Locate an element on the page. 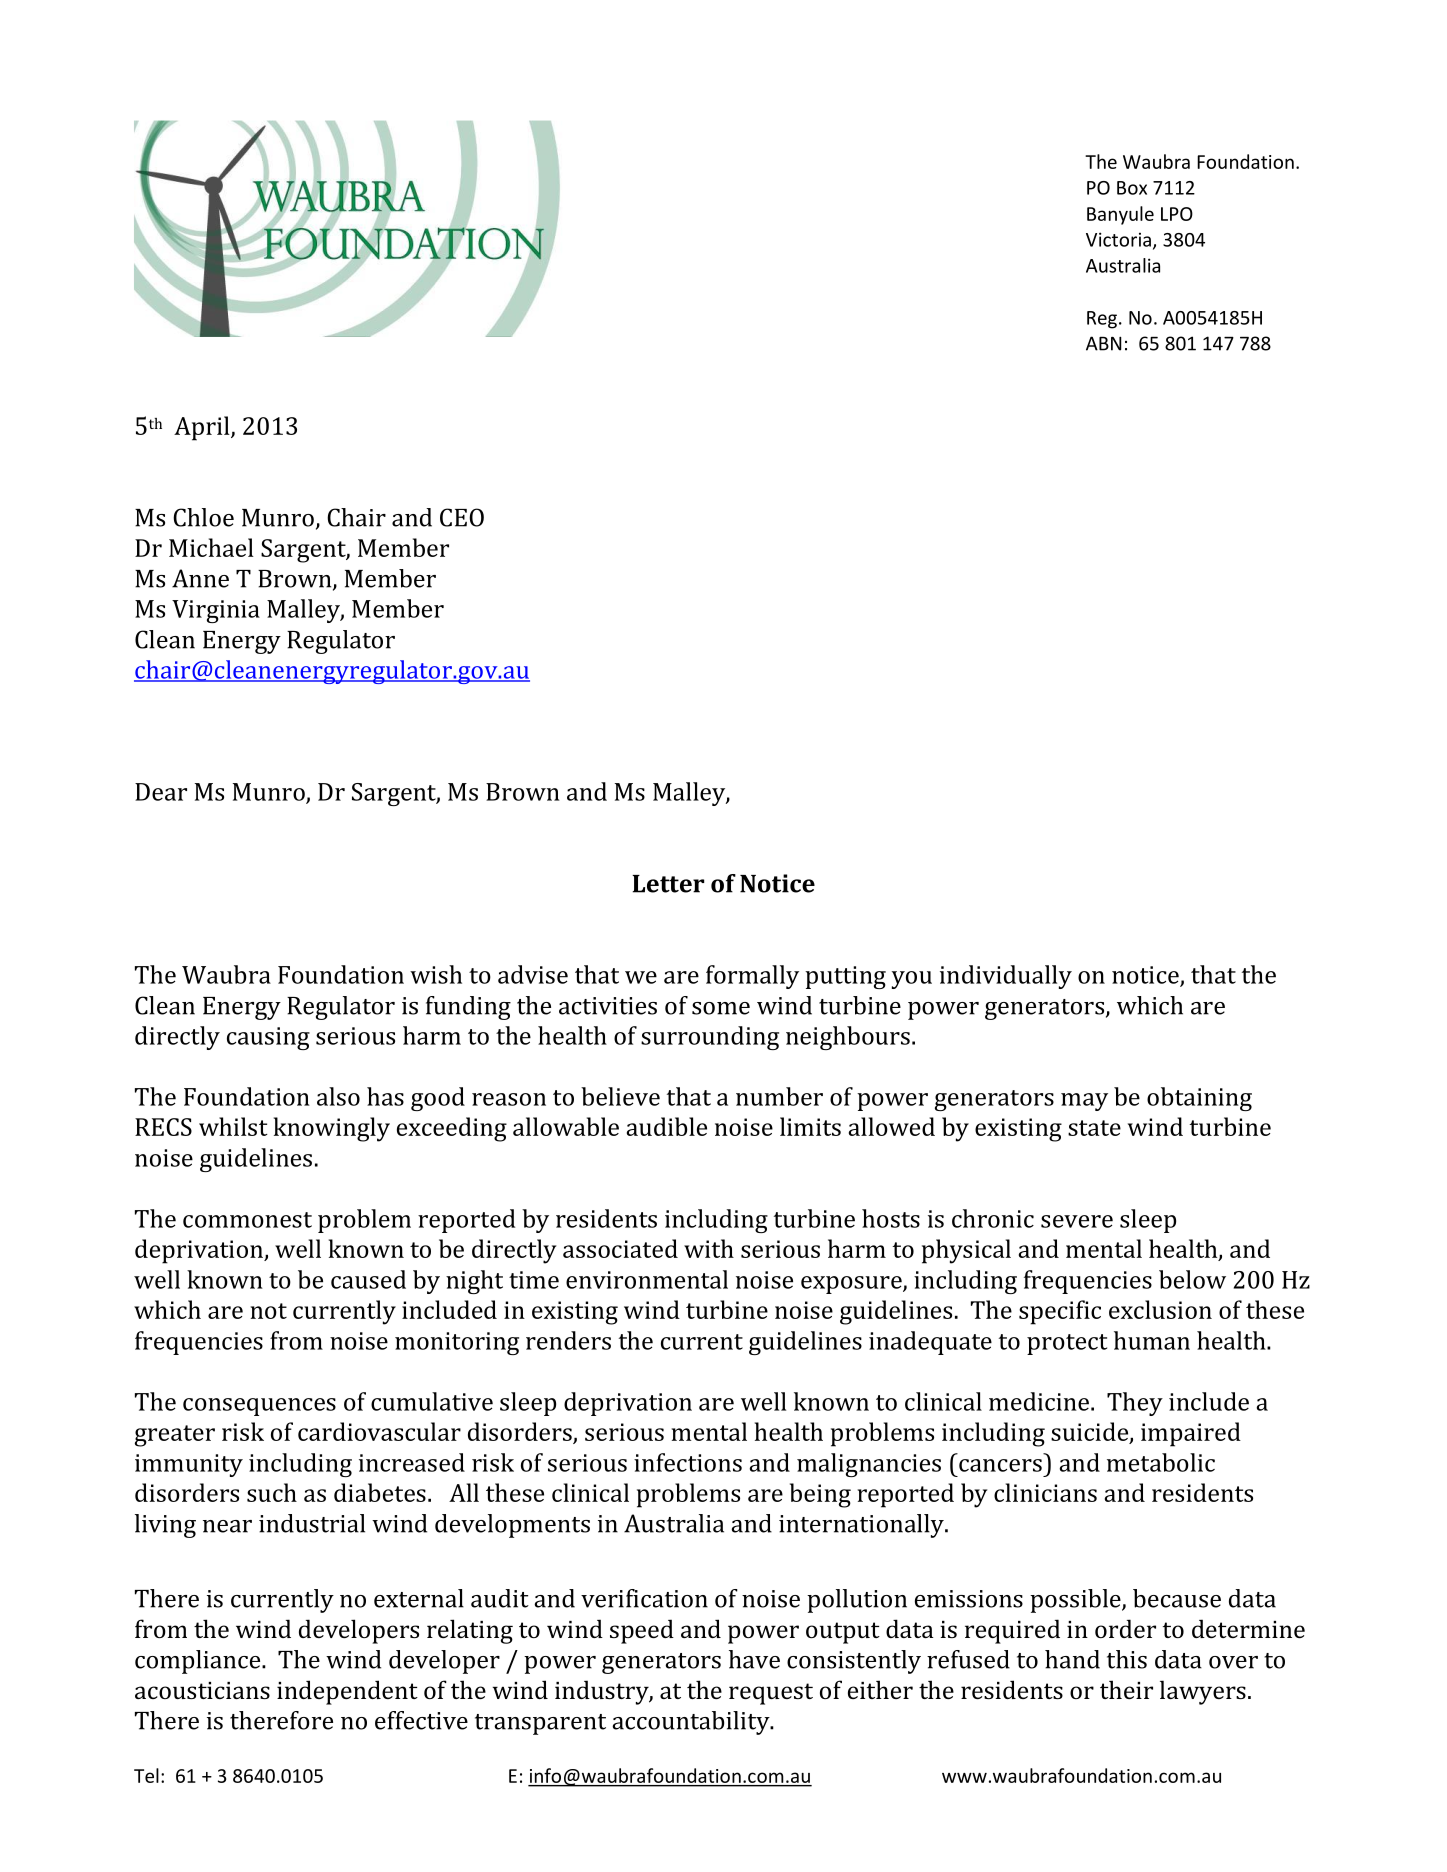 The height and width of the document is (1872, 1447). April is located at coordinates (203, 428).
